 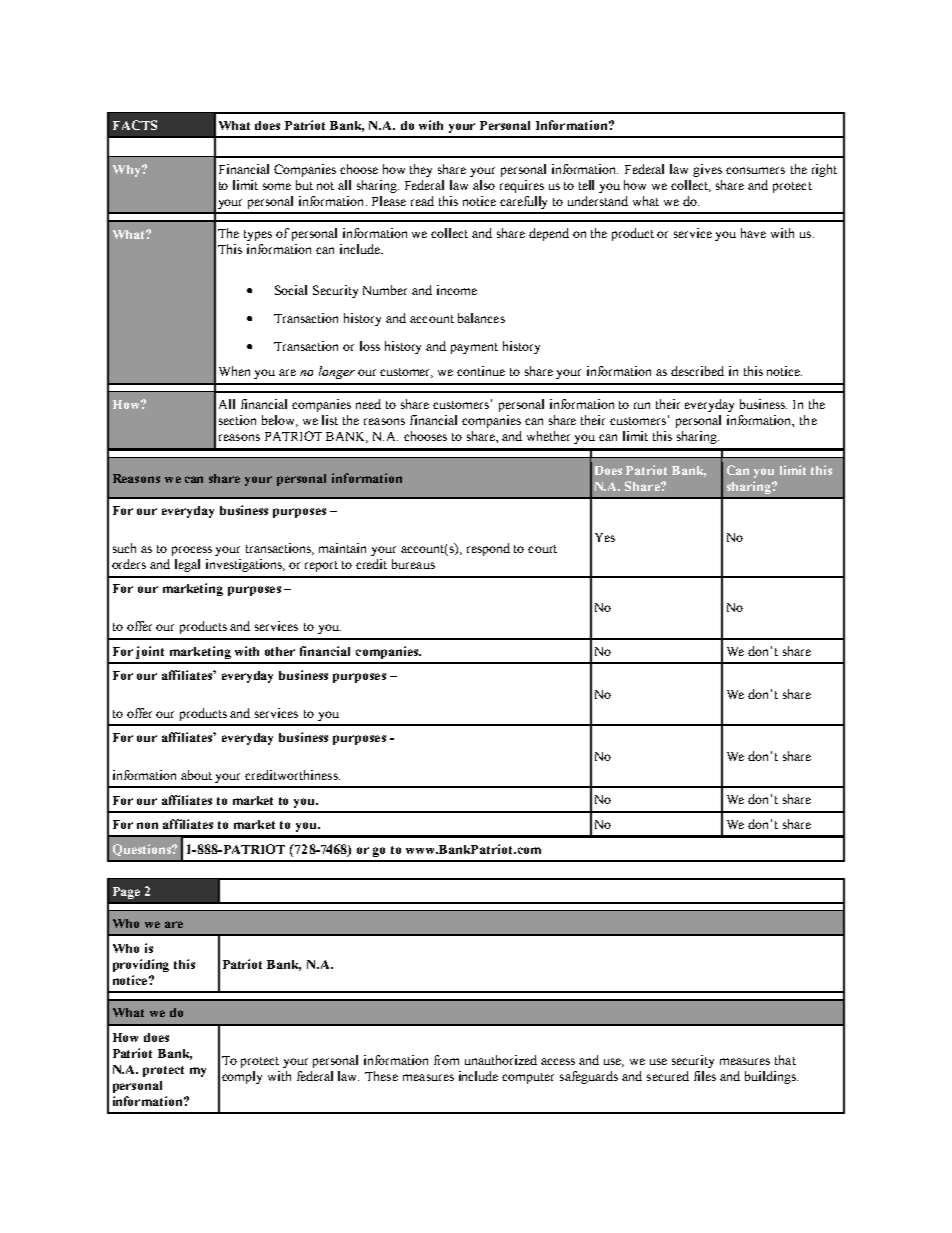 What do you see at coordinates (277, 186) in the page?
I see `some` at bounding box center [277, 186].
